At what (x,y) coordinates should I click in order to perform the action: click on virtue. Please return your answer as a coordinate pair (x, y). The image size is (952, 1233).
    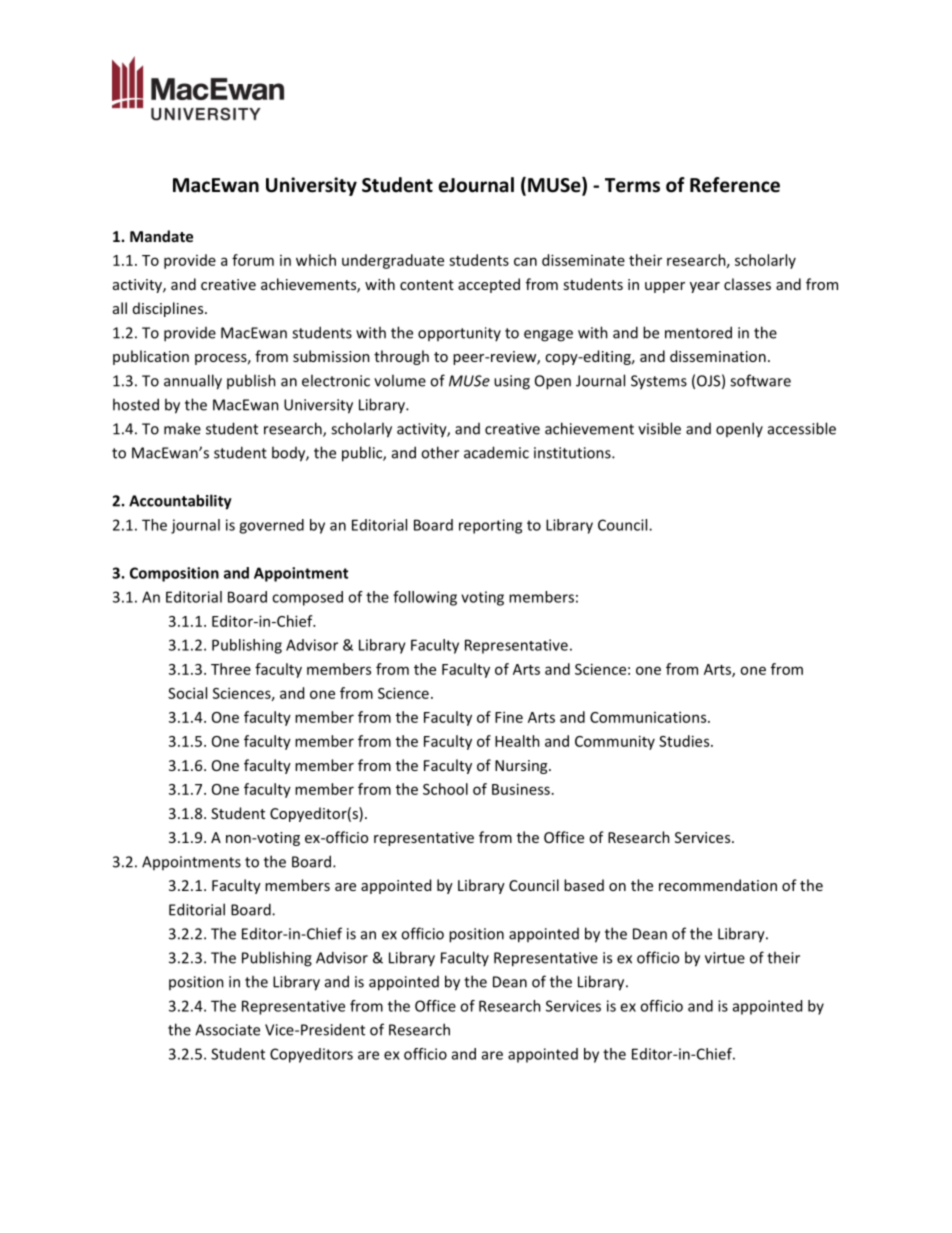
    Looking at the image, I should click on (725, 958).
